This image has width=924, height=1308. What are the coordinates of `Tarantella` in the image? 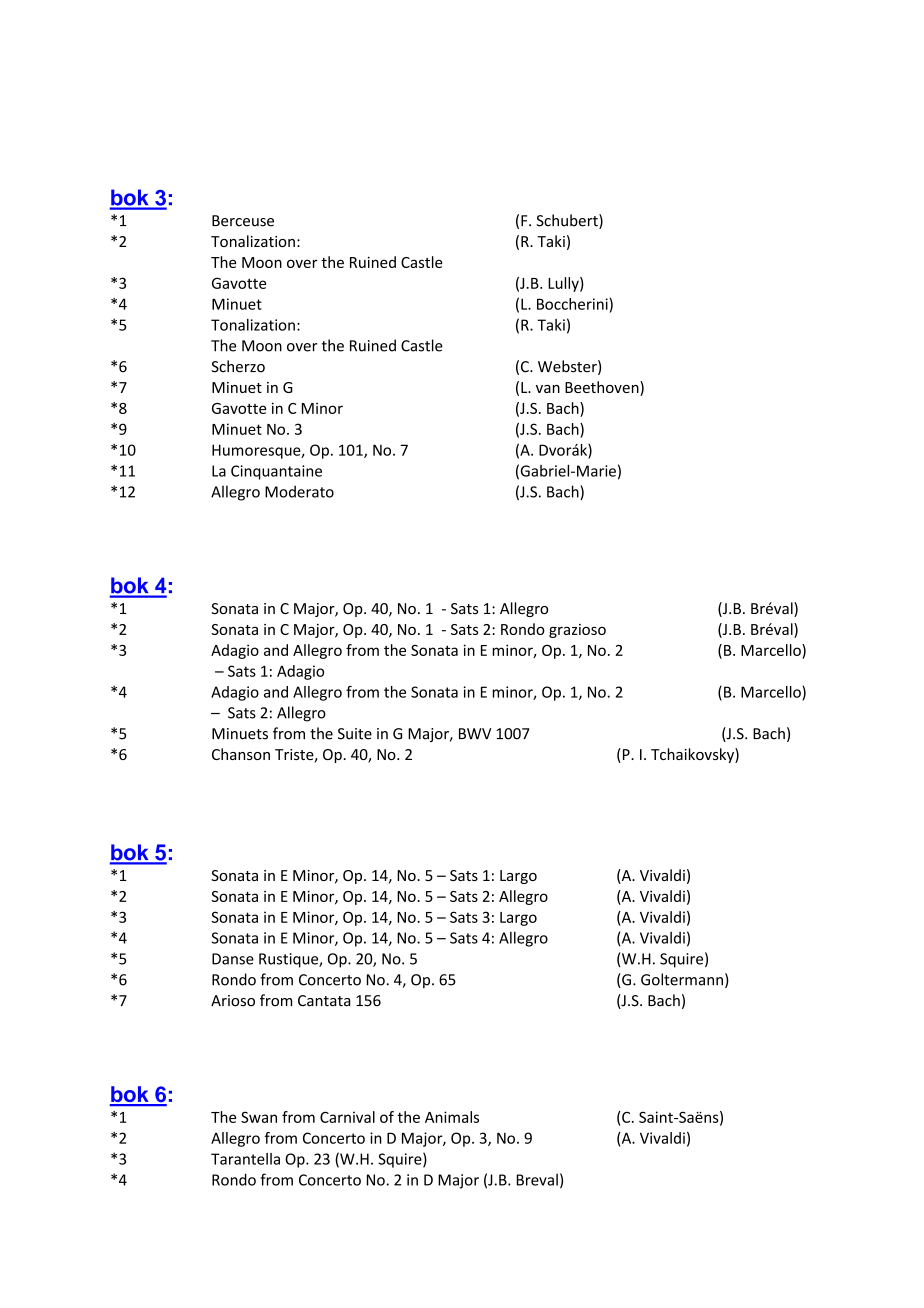 It's located at (245, 1159).
